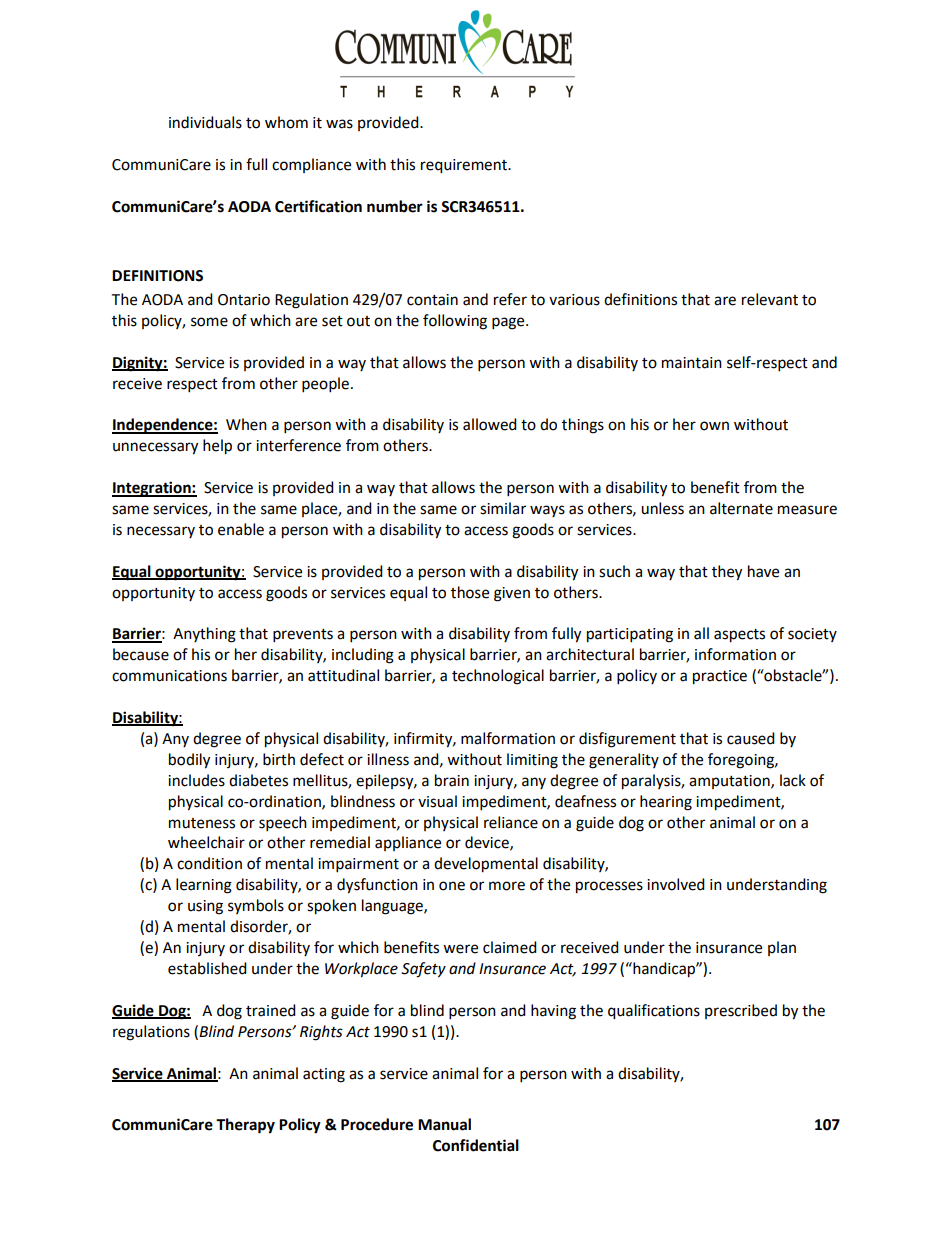  What do you see at coordinates (793, 780) in the image?
I see `lack` at bounding box center [793, 780].
